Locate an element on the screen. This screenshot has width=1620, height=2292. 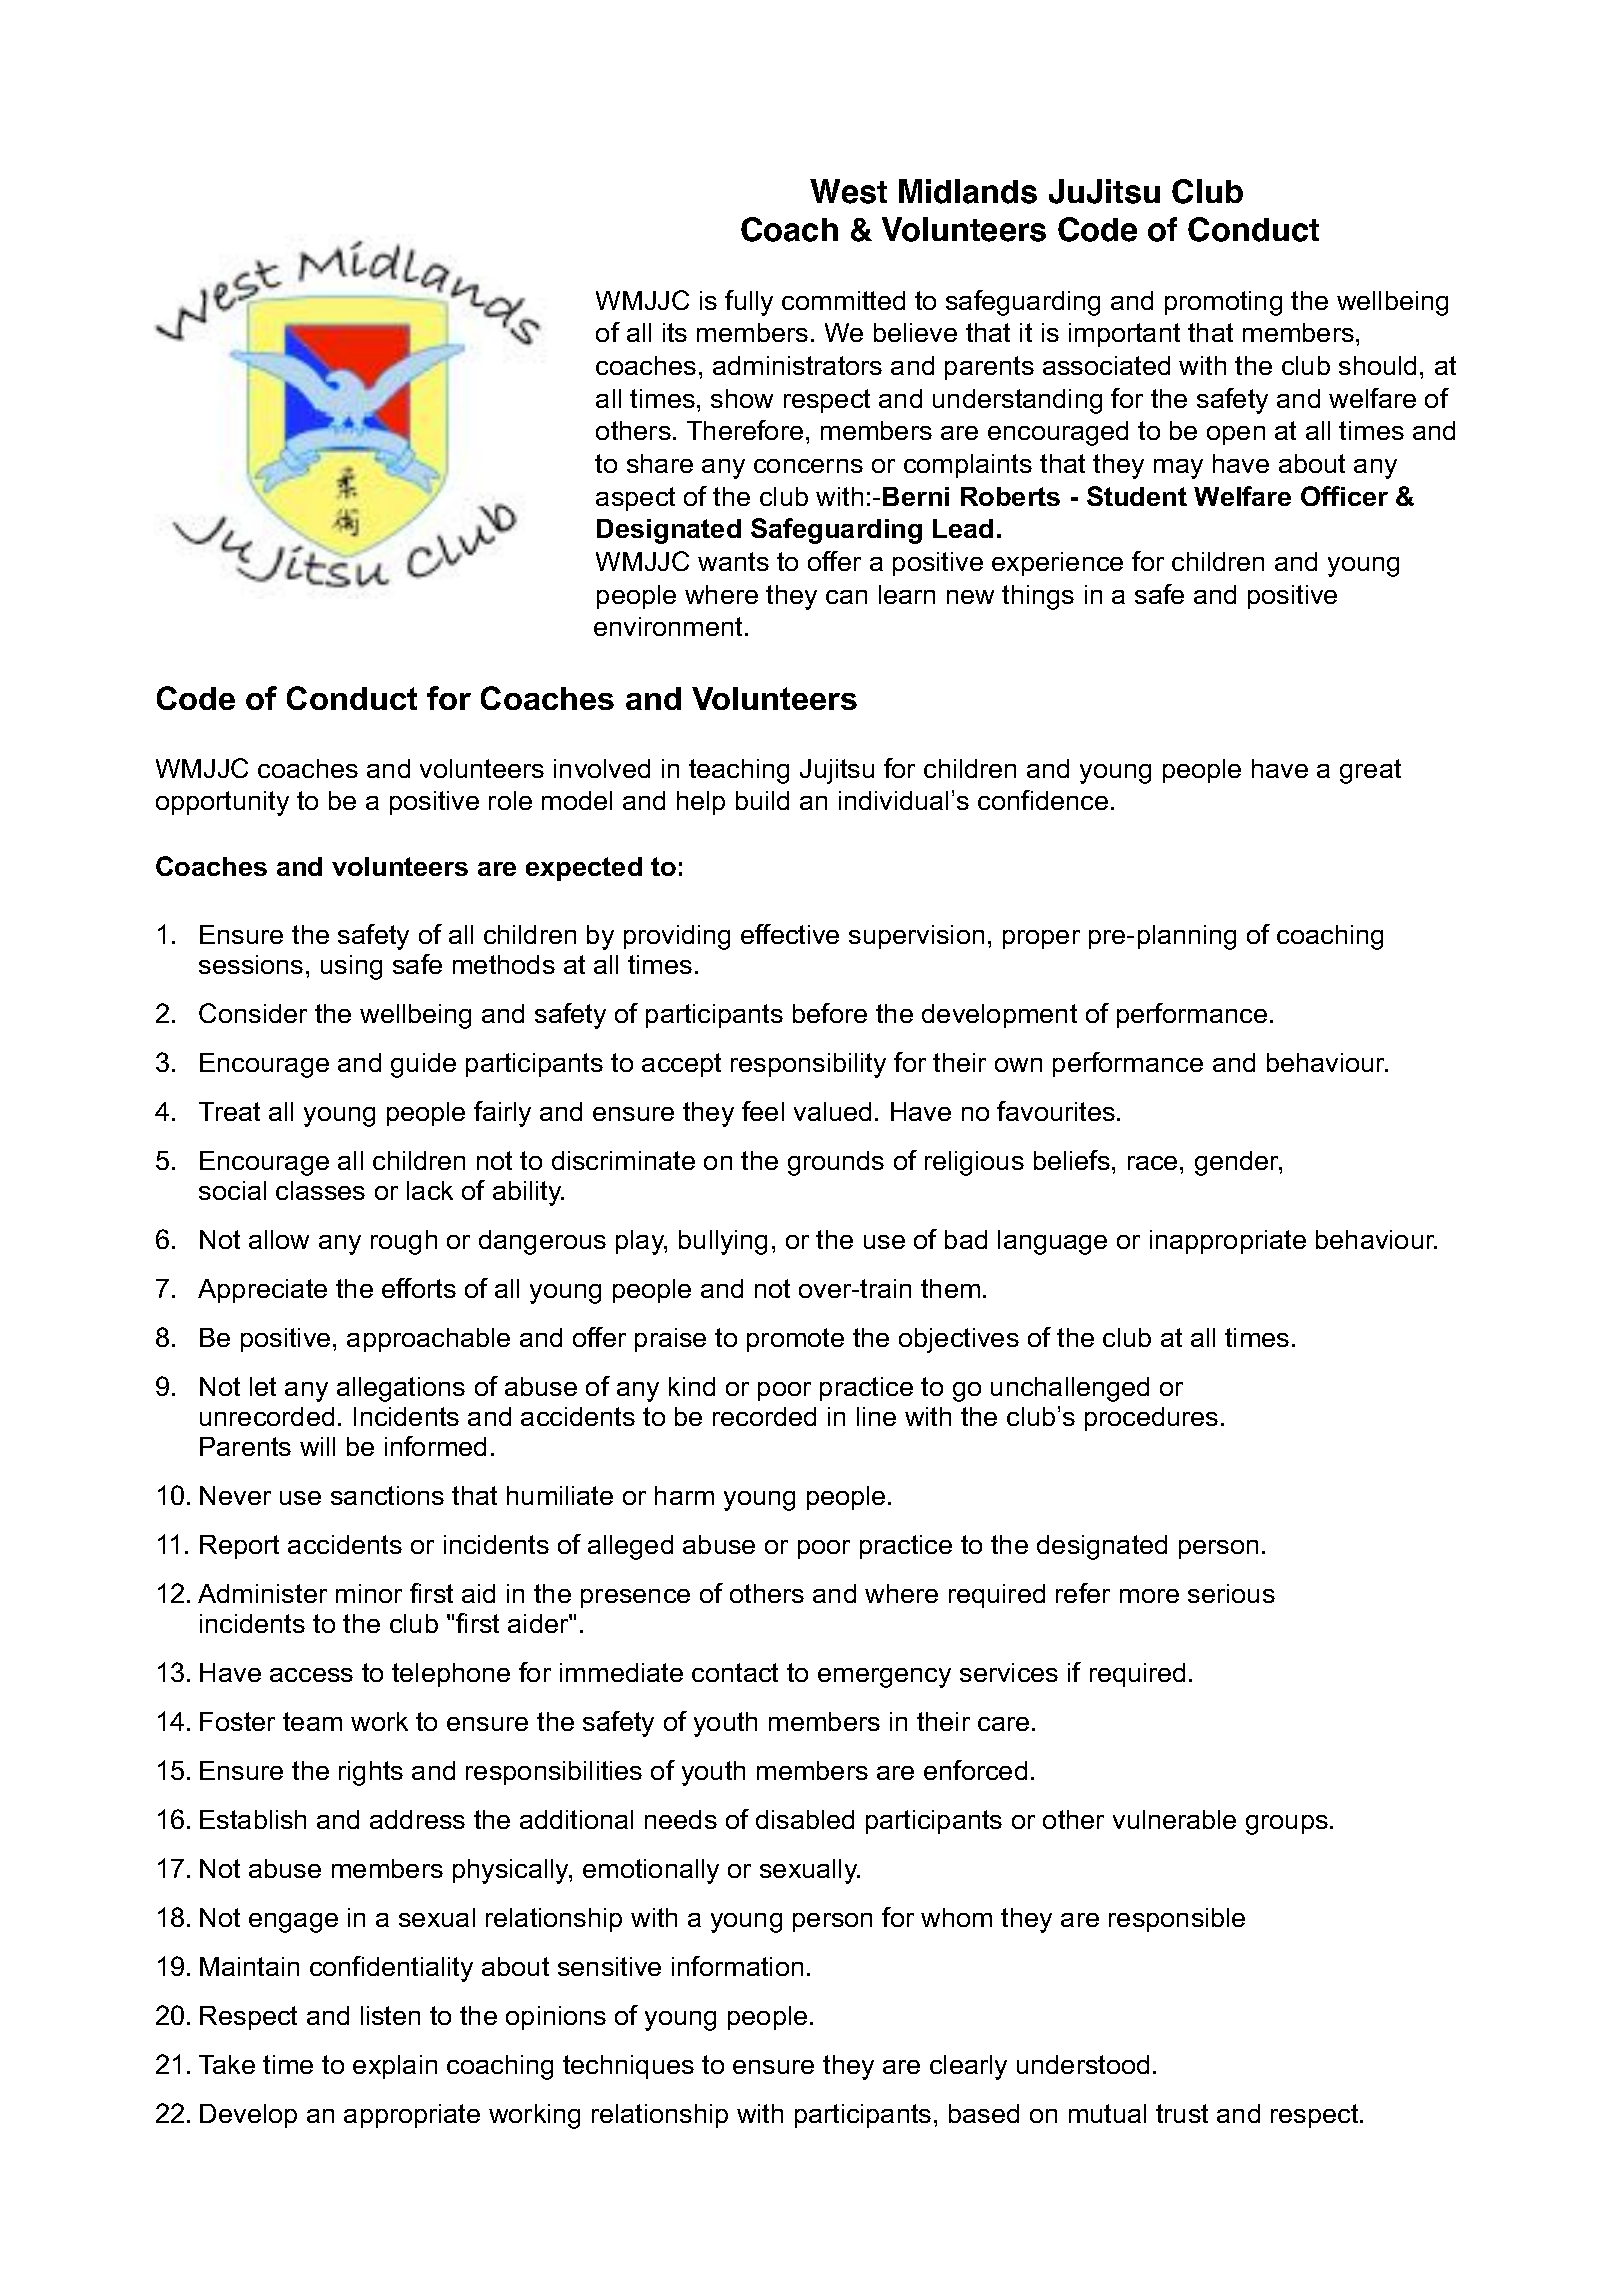
build is located at coordinates (762, 800).
